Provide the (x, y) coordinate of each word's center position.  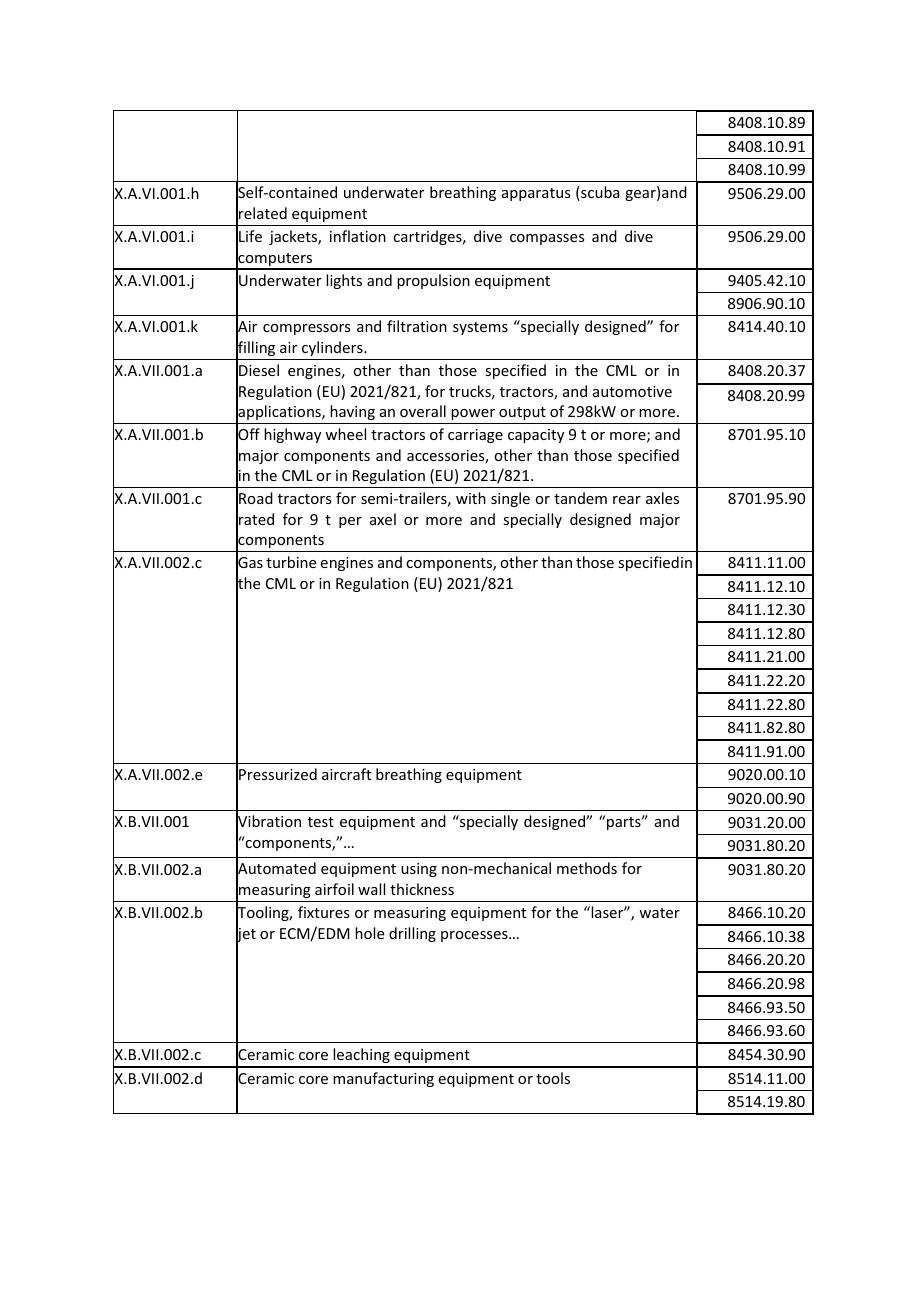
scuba (599, 193)
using (419, 870)
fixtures (323, 912)
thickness (422, 889)
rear (627, 500)
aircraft (346, 774)
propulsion (433, 281)
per (350, 522)
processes (475, 936)
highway (292, 435)
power (473, 414)
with (471, 498)
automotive (632, 391)
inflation (358, 236)
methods (587, 868)
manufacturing (383, 1079)
